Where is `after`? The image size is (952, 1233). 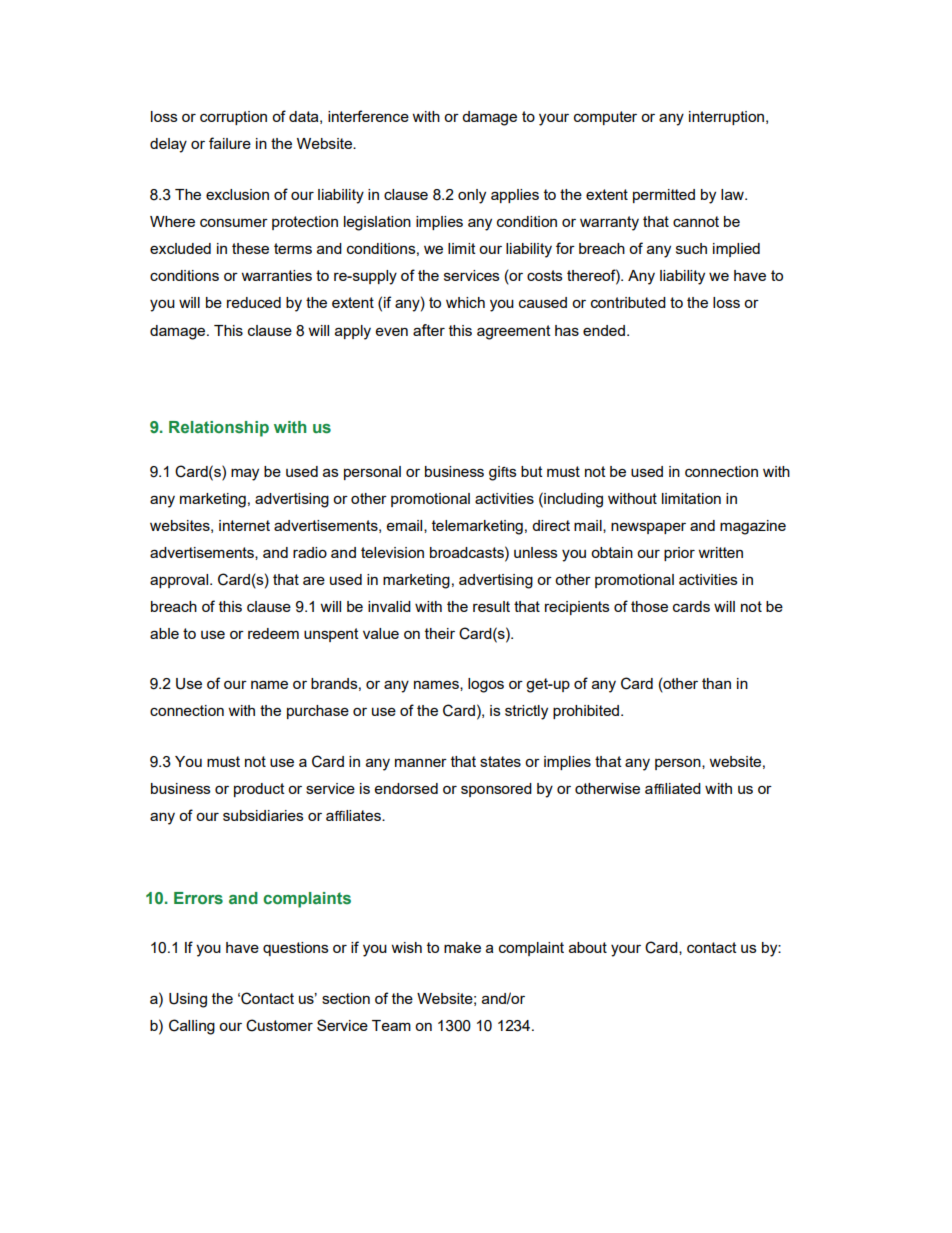 after is located at coordinates (429, 330).
